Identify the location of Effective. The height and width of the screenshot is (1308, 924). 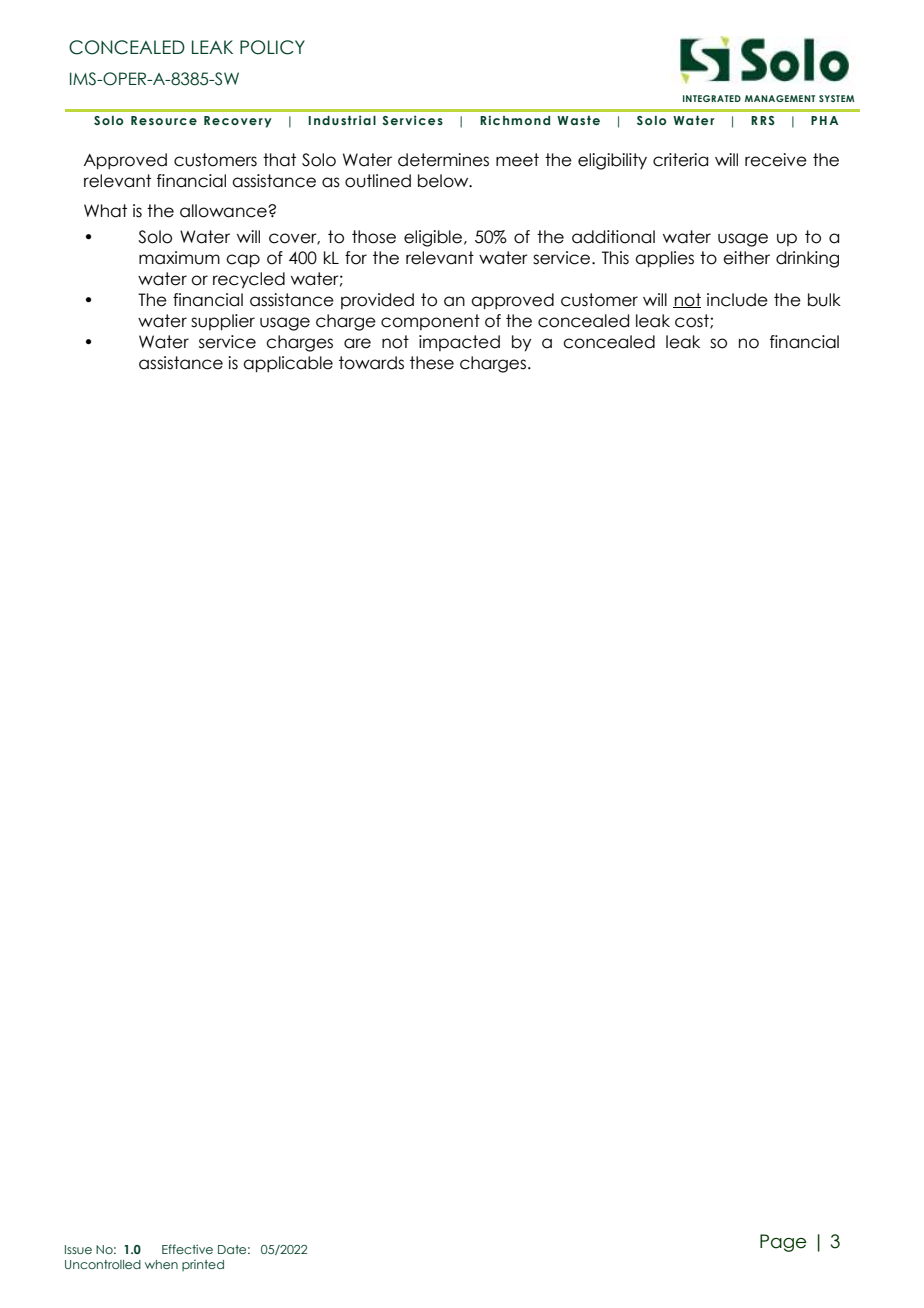
(187, 1249).
